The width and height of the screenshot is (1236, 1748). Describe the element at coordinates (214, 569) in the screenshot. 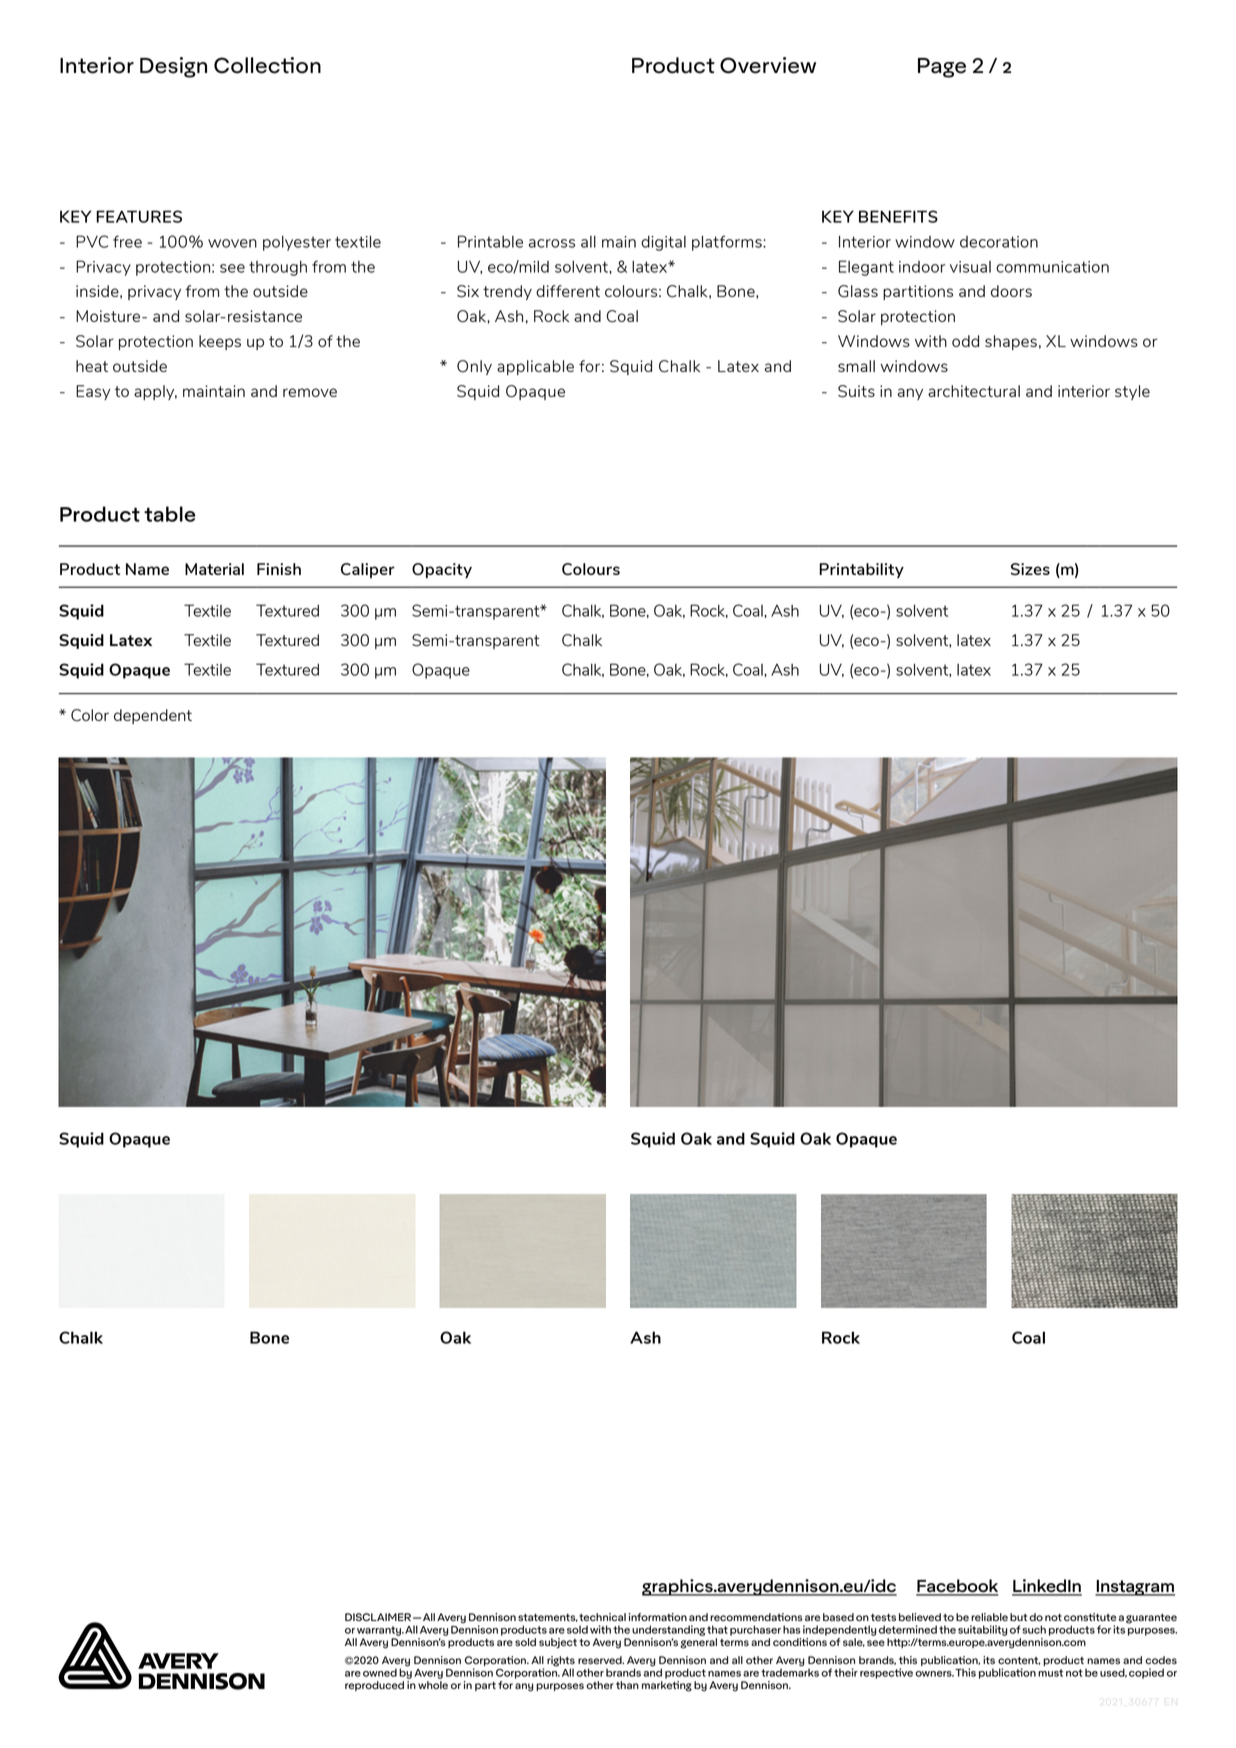

I see `Material` at that location.
